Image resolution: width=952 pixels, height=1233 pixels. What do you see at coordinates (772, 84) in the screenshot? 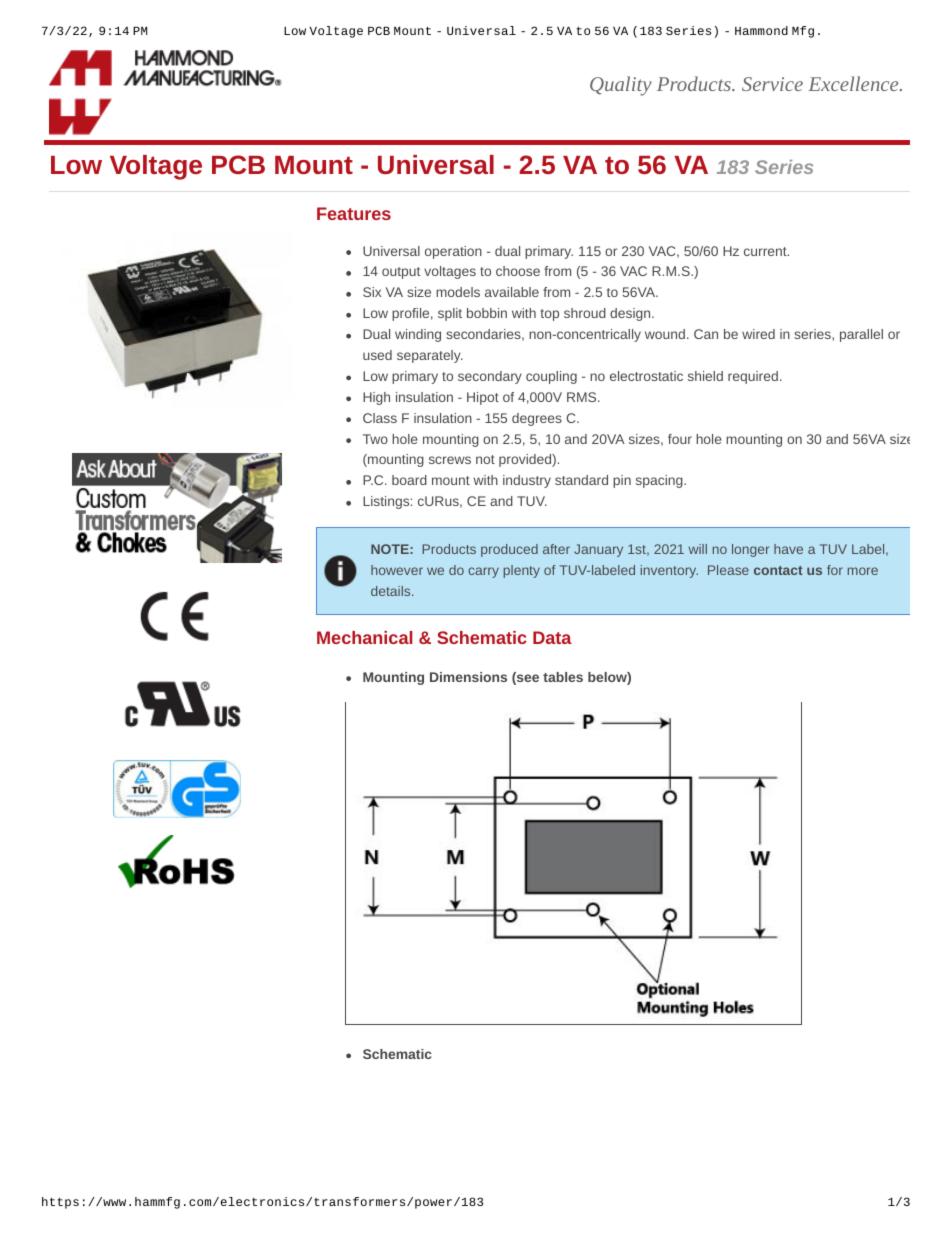
I see `Service` at bounding box center [772, 84].
